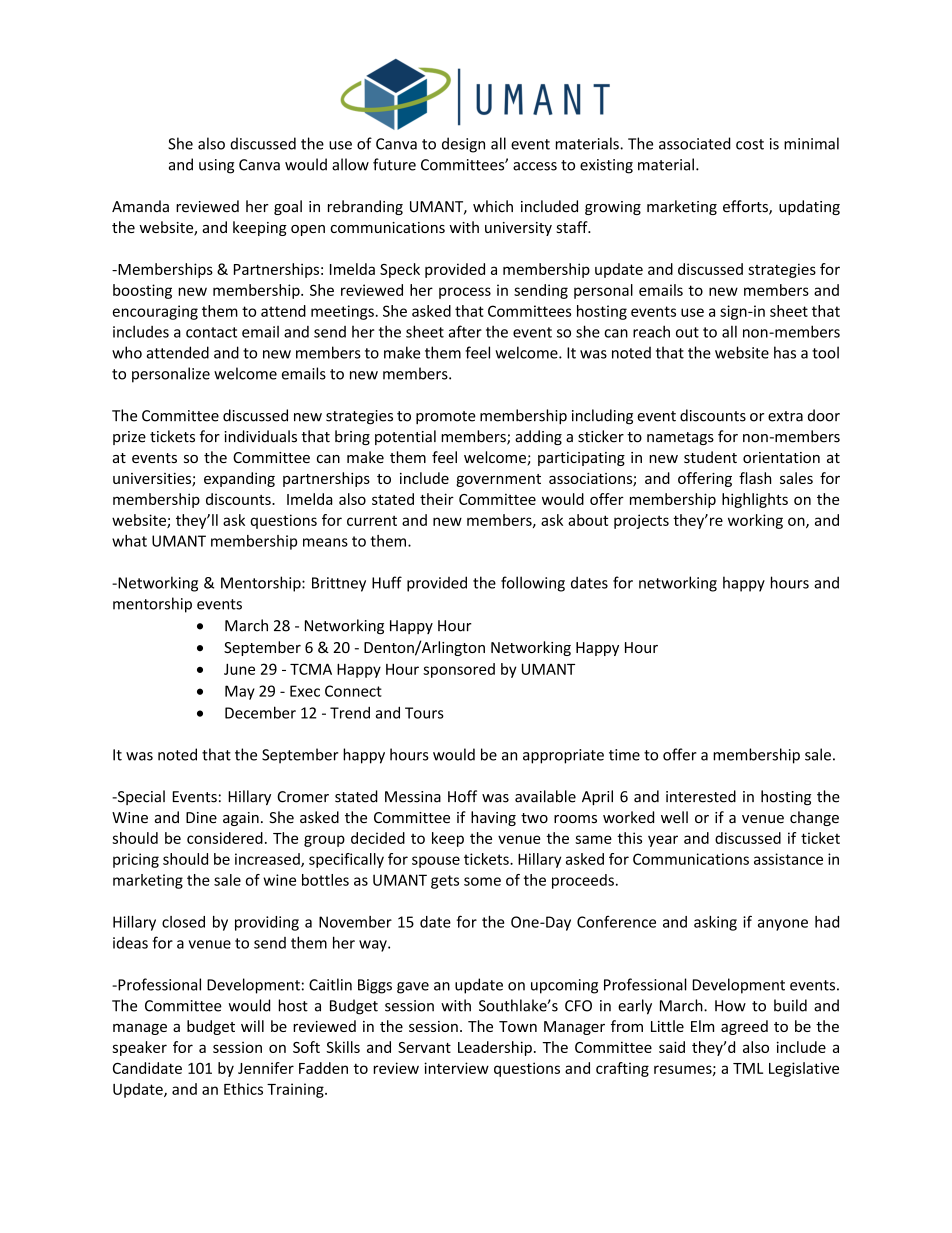 The height and width of the page is (1233, 952). I want to click on Dine, so click(201, 818).
